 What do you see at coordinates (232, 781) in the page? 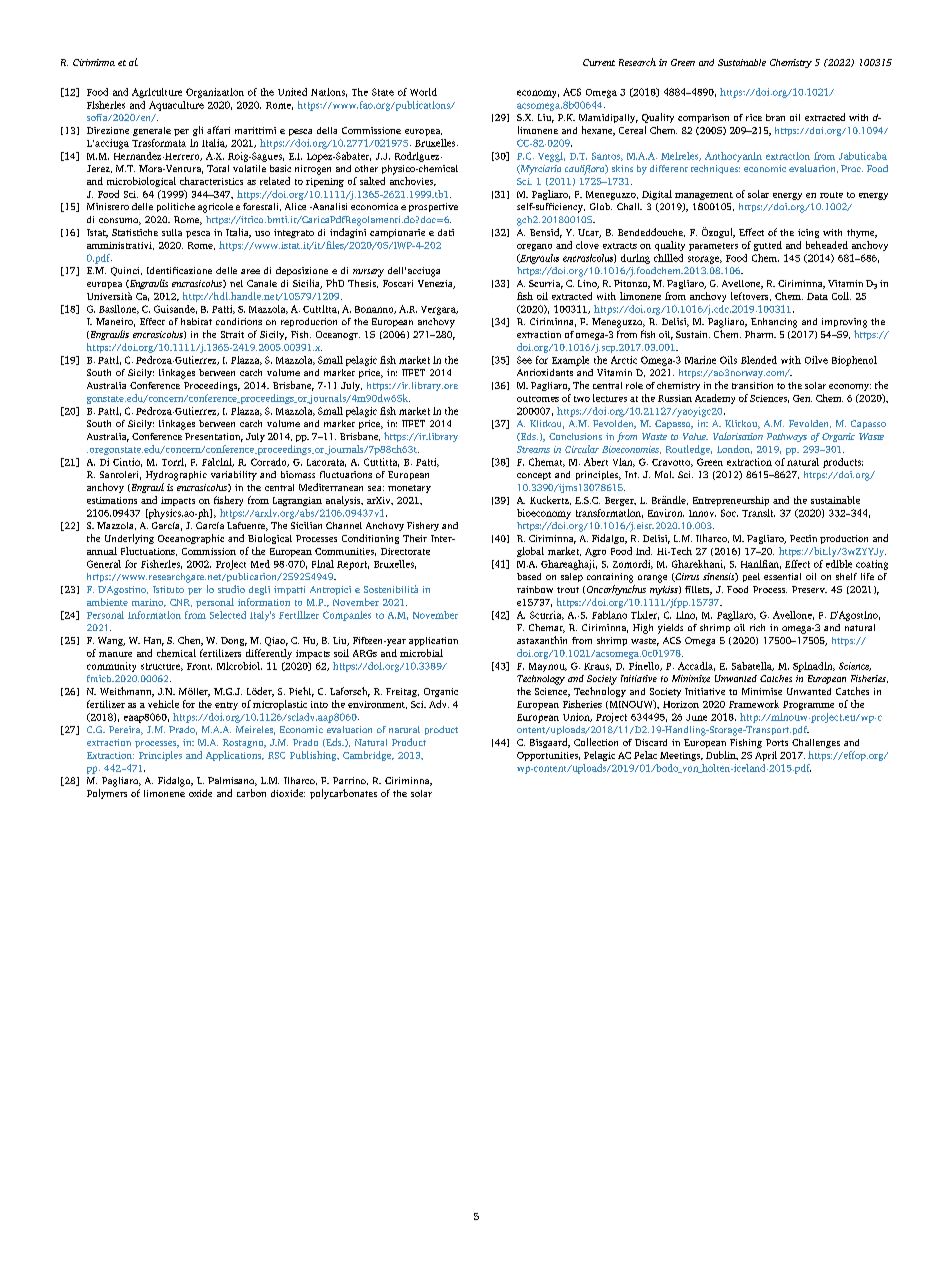
I see `Palmisano` at bounding box center [232, 781].
